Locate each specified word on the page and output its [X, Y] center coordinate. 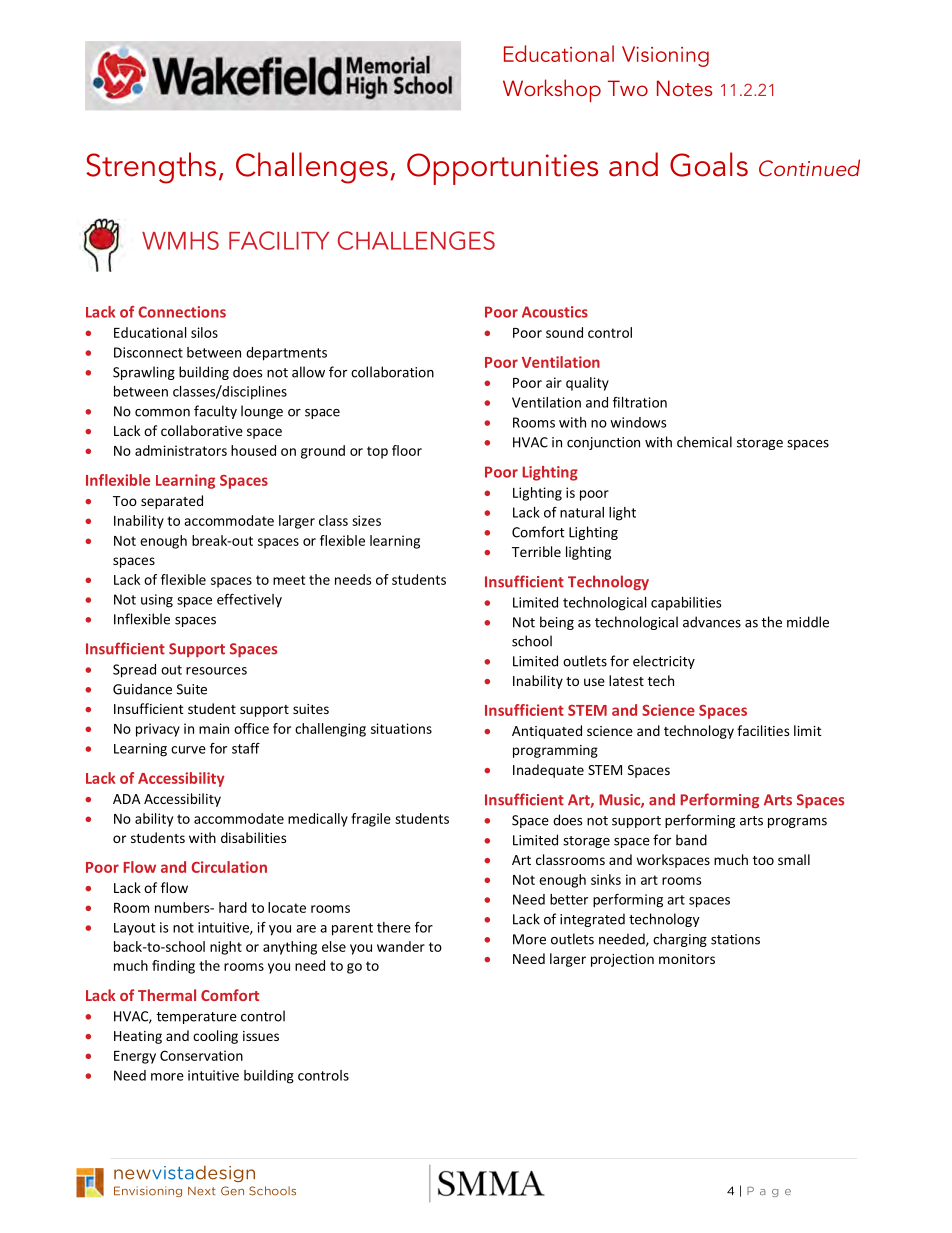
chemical [704, 442]
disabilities [253, 837]
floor [407, 450]
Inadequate [548, 771]
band [691, 840]
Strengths [151, 168]
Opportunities [502, 169]
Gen [232, 1191]
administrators [181, 450]
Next [202, 1191]
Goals [709, 164]
